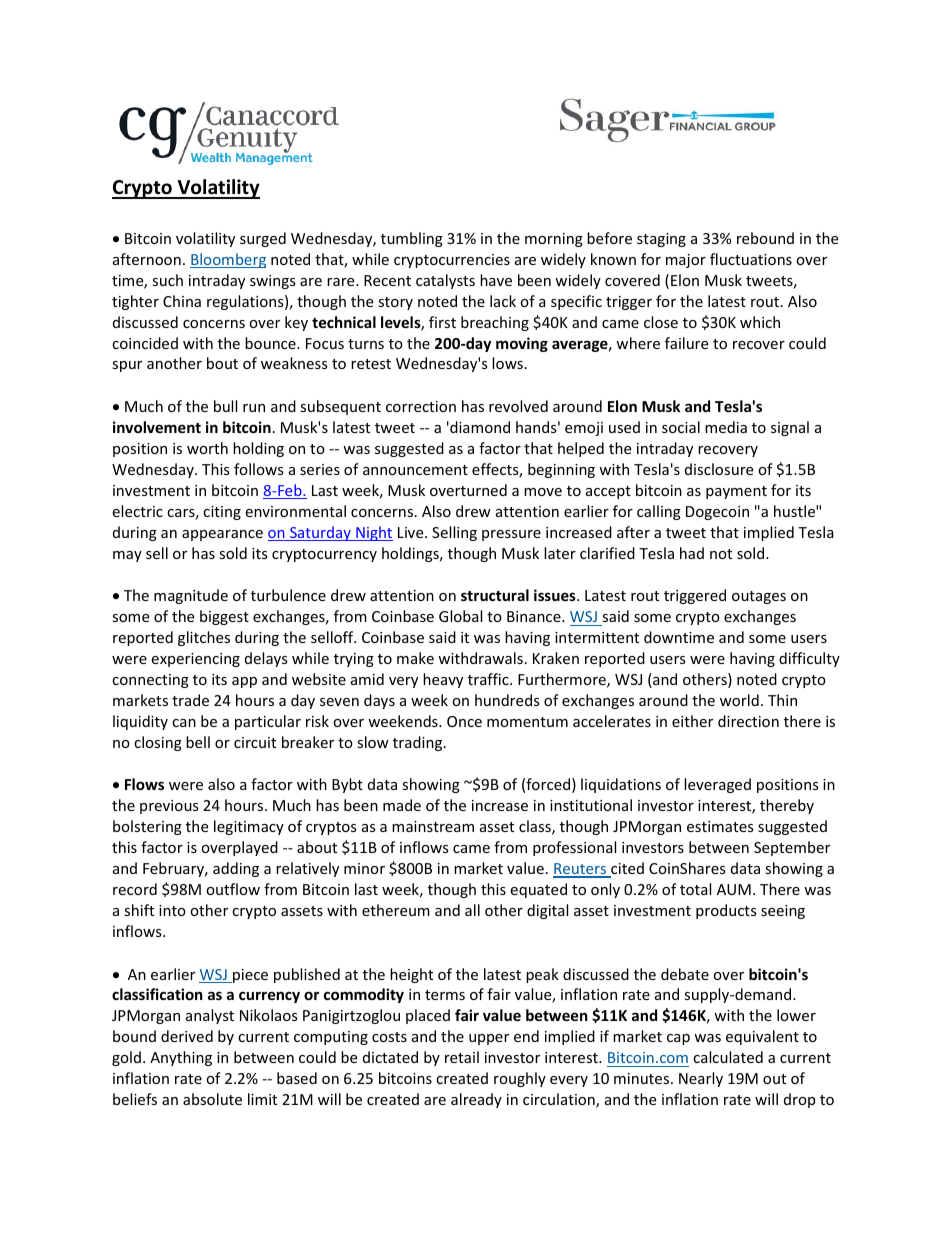  Describe the element at coordinates (228, 260) in the image. I see `Bloomberg` at that location.
